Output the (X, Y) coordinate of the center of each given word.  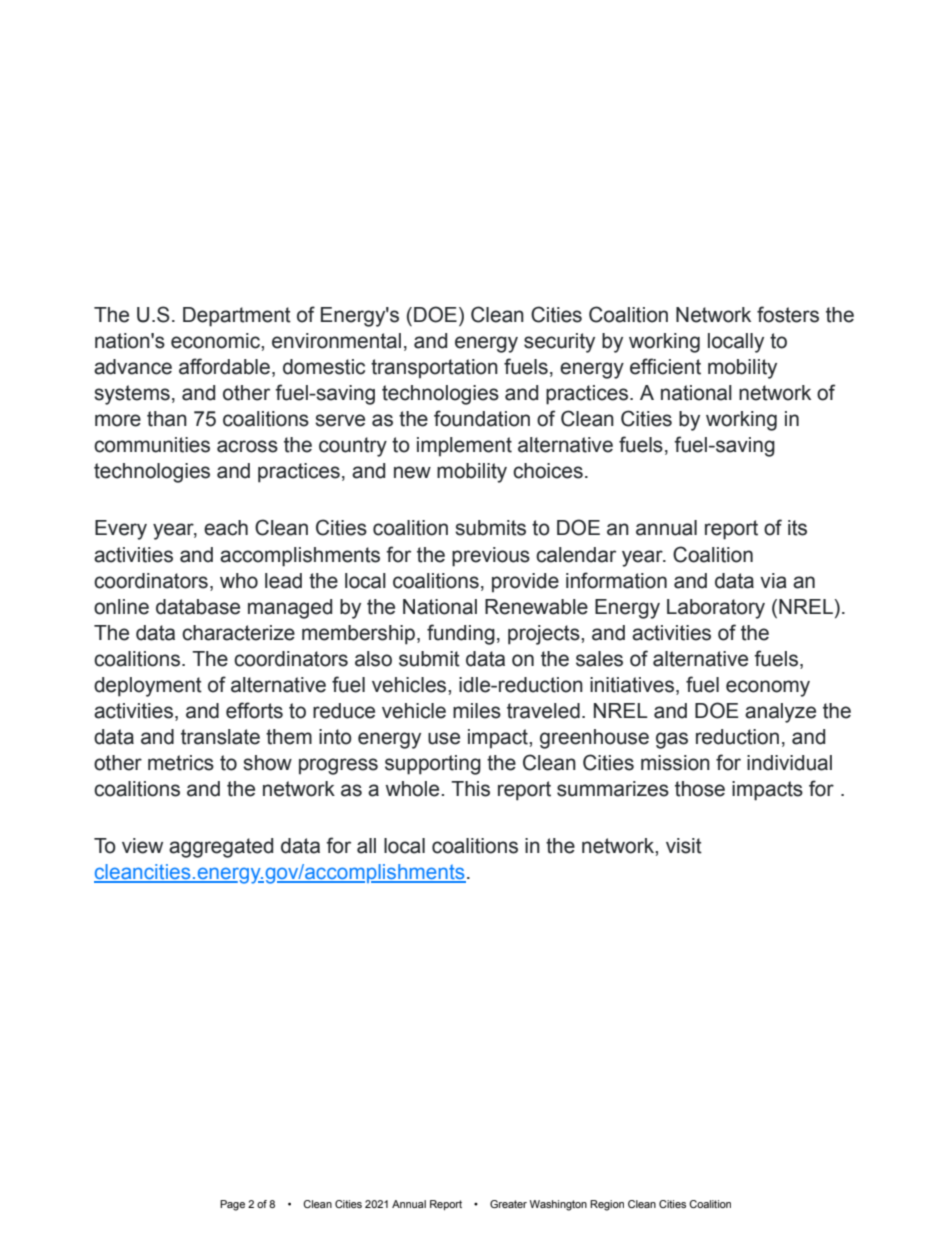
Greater (508, 1204)
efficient (665, 366)
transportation (434, 369)
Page (232, 1205)
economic (216, 341)
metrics (181, 763)
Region (607, 1205)
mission (675, 763)
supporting (433, 765)
